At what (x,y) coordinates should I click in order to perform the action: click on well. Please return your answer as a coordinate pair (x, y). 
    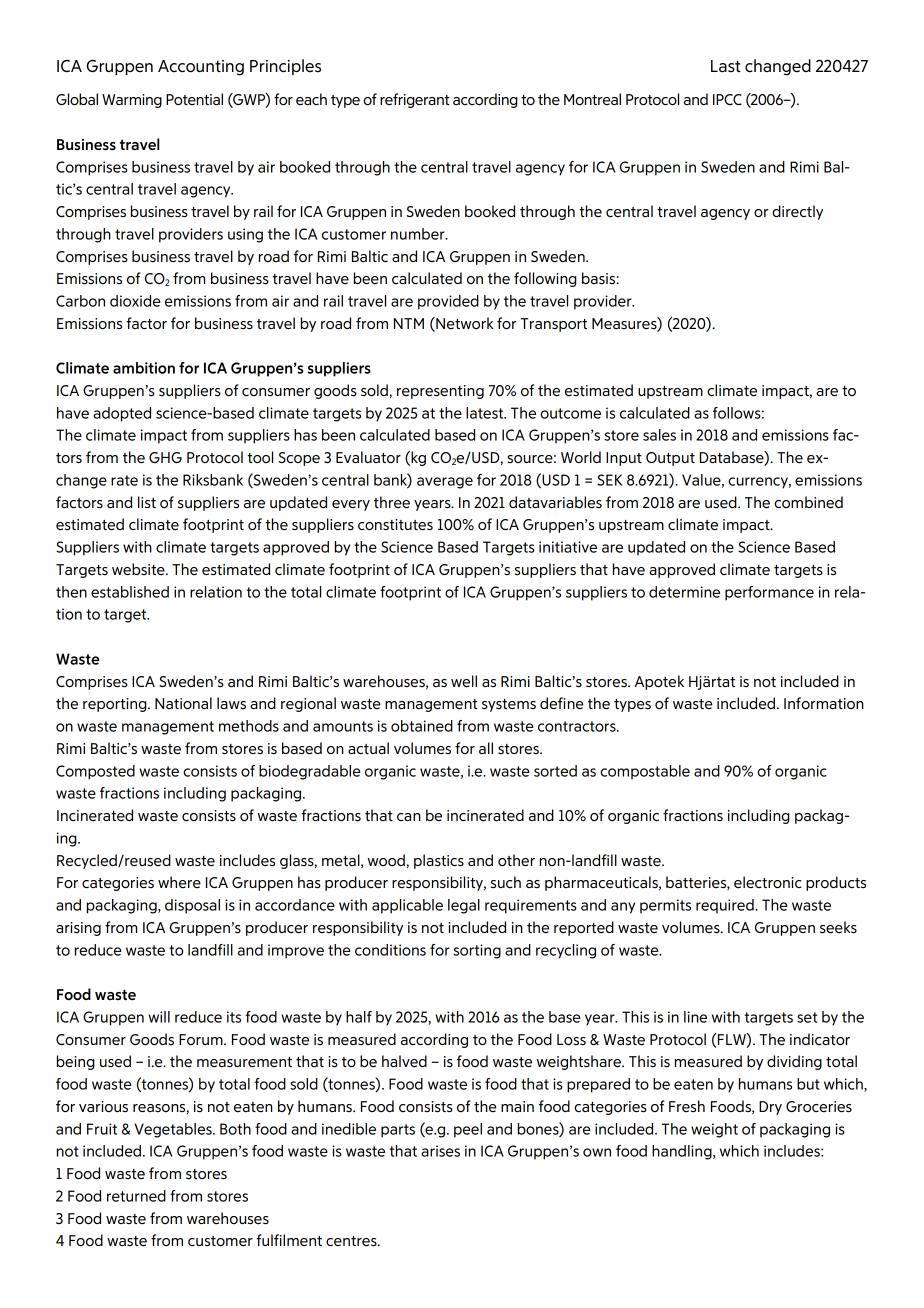
    Looking at the image, I should click on (464, 681).
